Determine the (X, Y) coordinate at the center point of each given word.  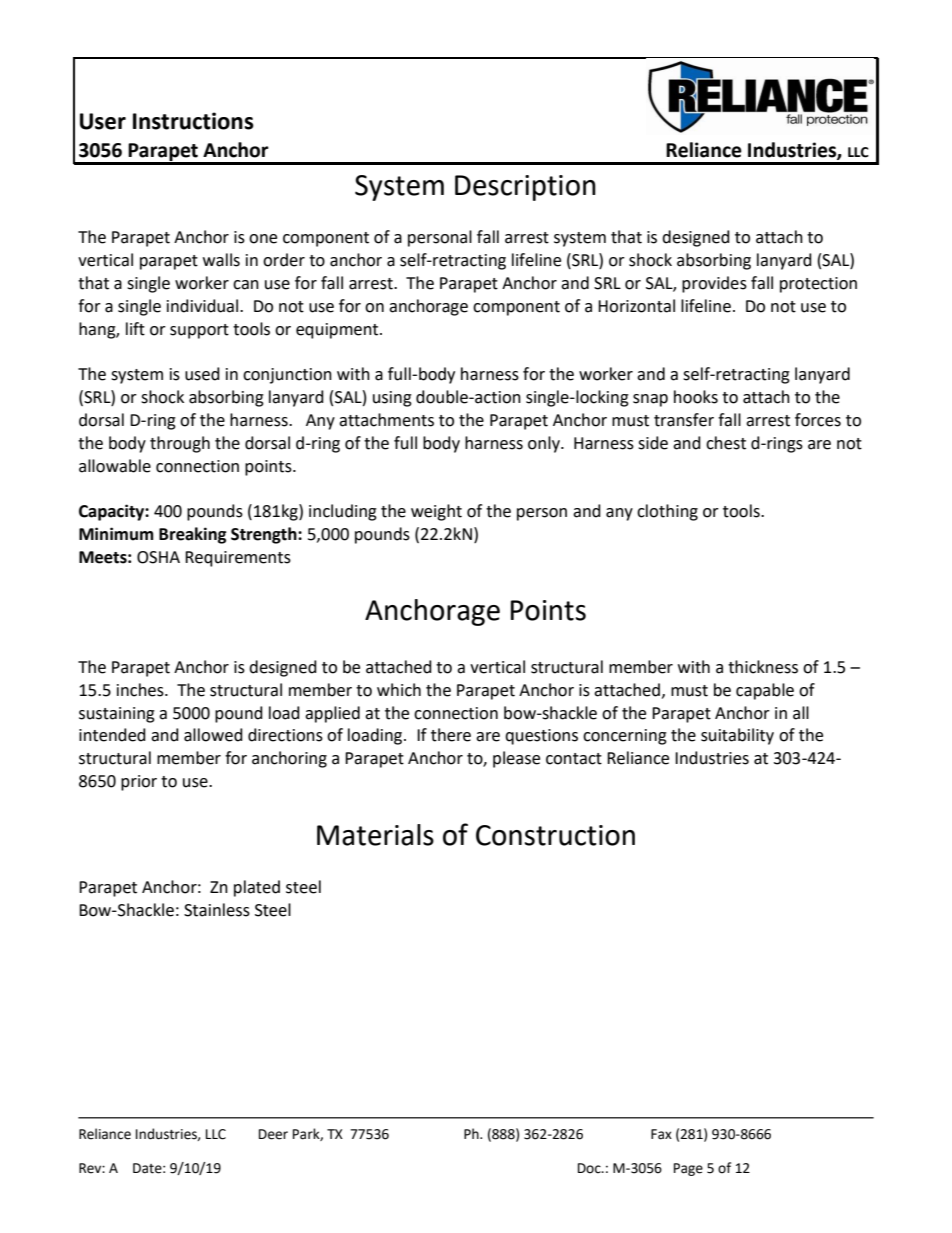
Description (525, 188)
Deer (273, 1134)
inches (141, 690)
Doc (590, 1168)
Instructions (193, 121)
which (399, 690)
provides (714, 284)
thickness (763, 667)
